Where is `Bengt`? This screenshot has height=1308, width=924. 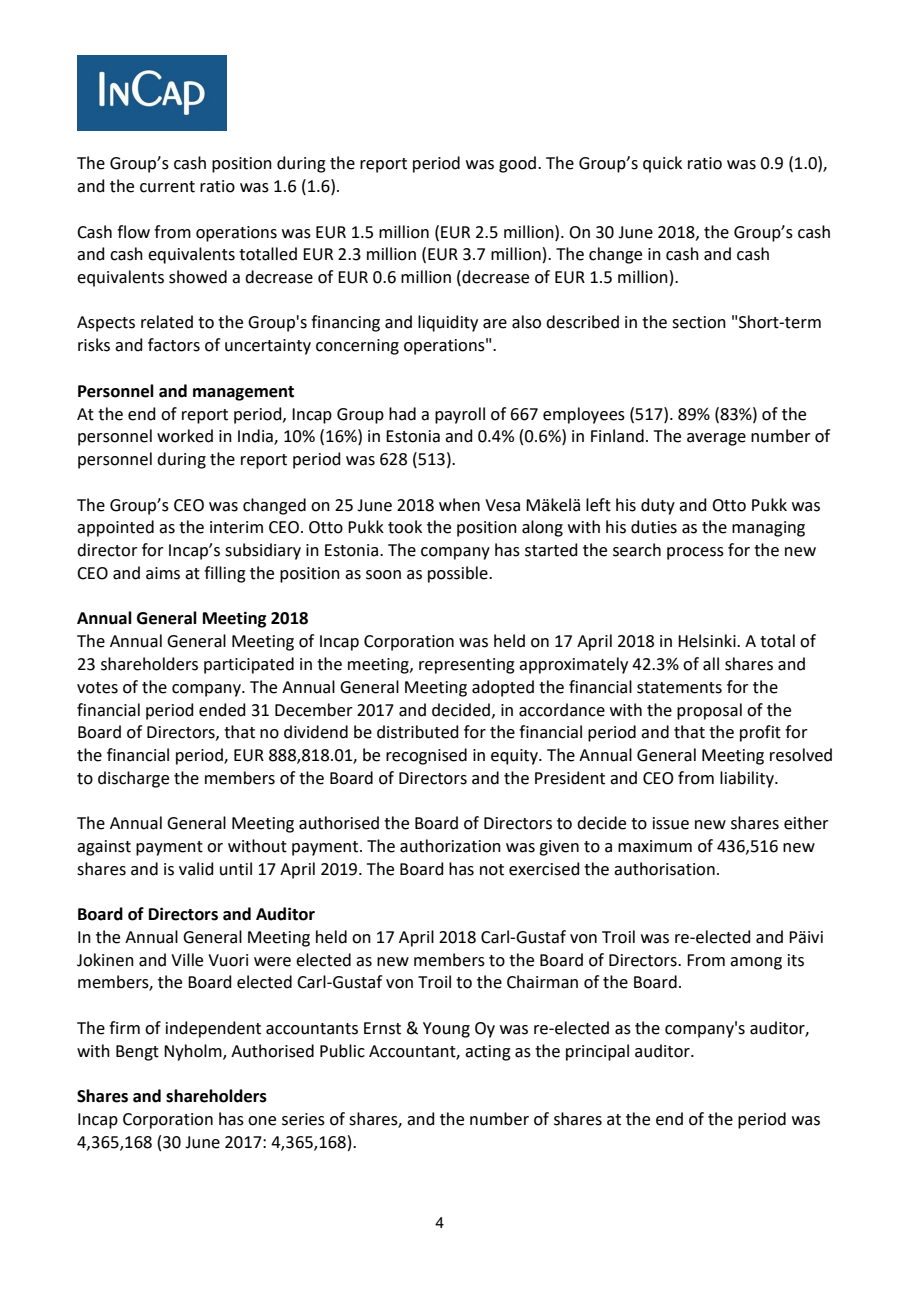
Bengt is located at coordinates (137, 1053).
